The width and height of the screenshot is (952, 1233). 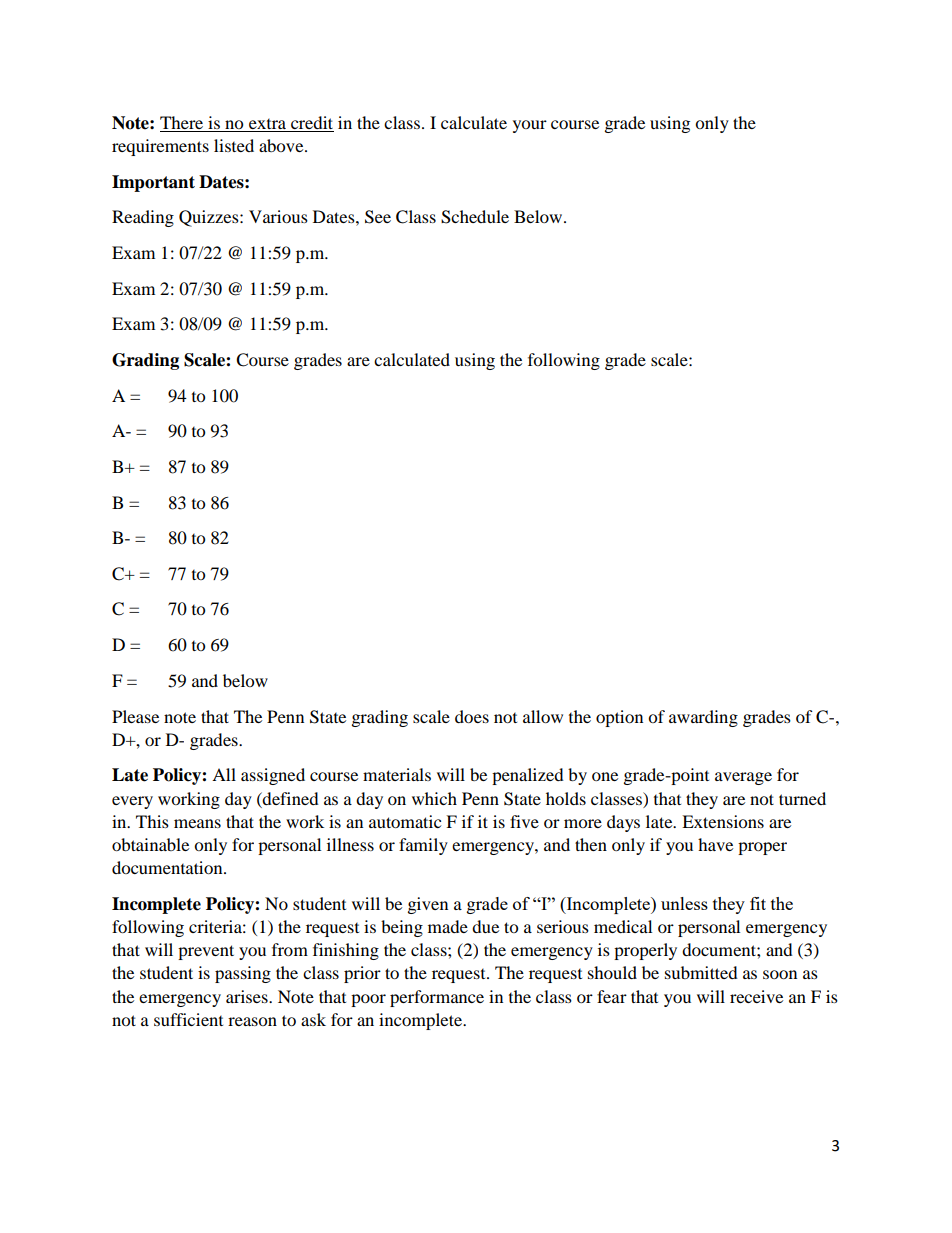 What do you see at coordinates (475, 217) in the screenshot?
I see `Schedule` at bounding box center [475, 217].
